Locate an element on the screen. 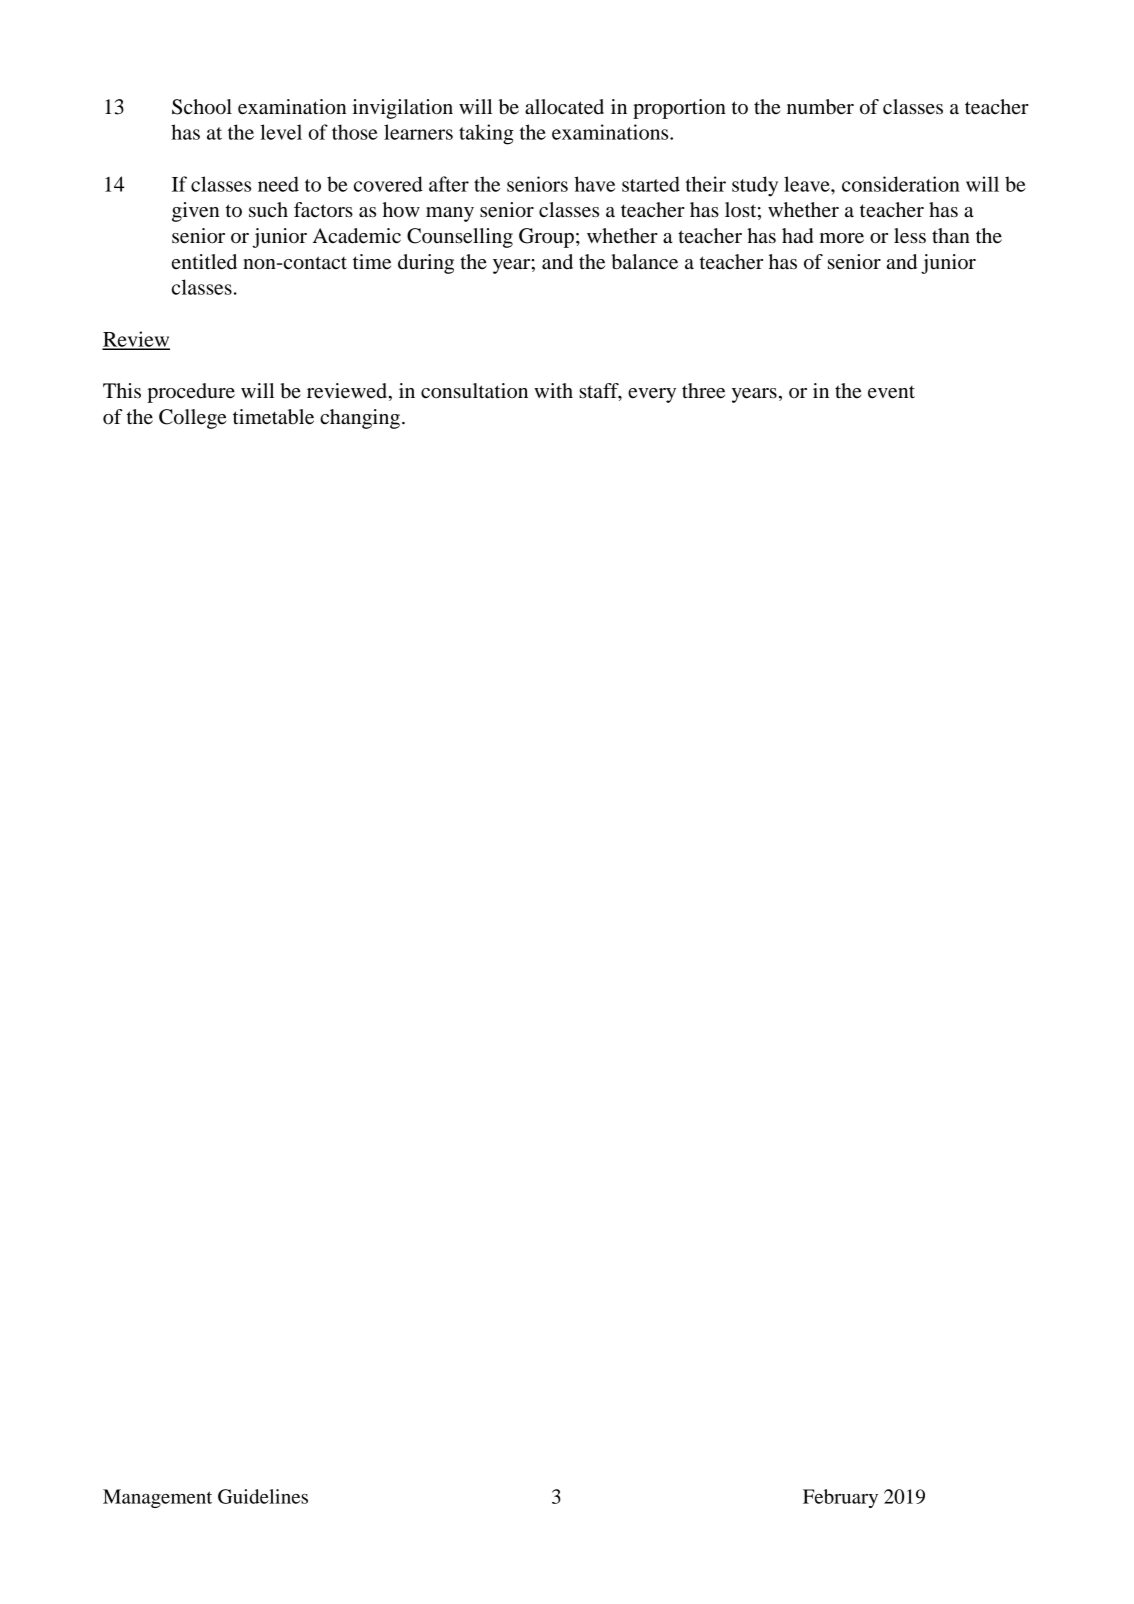  procedure is located at coordinates (191, 393).
